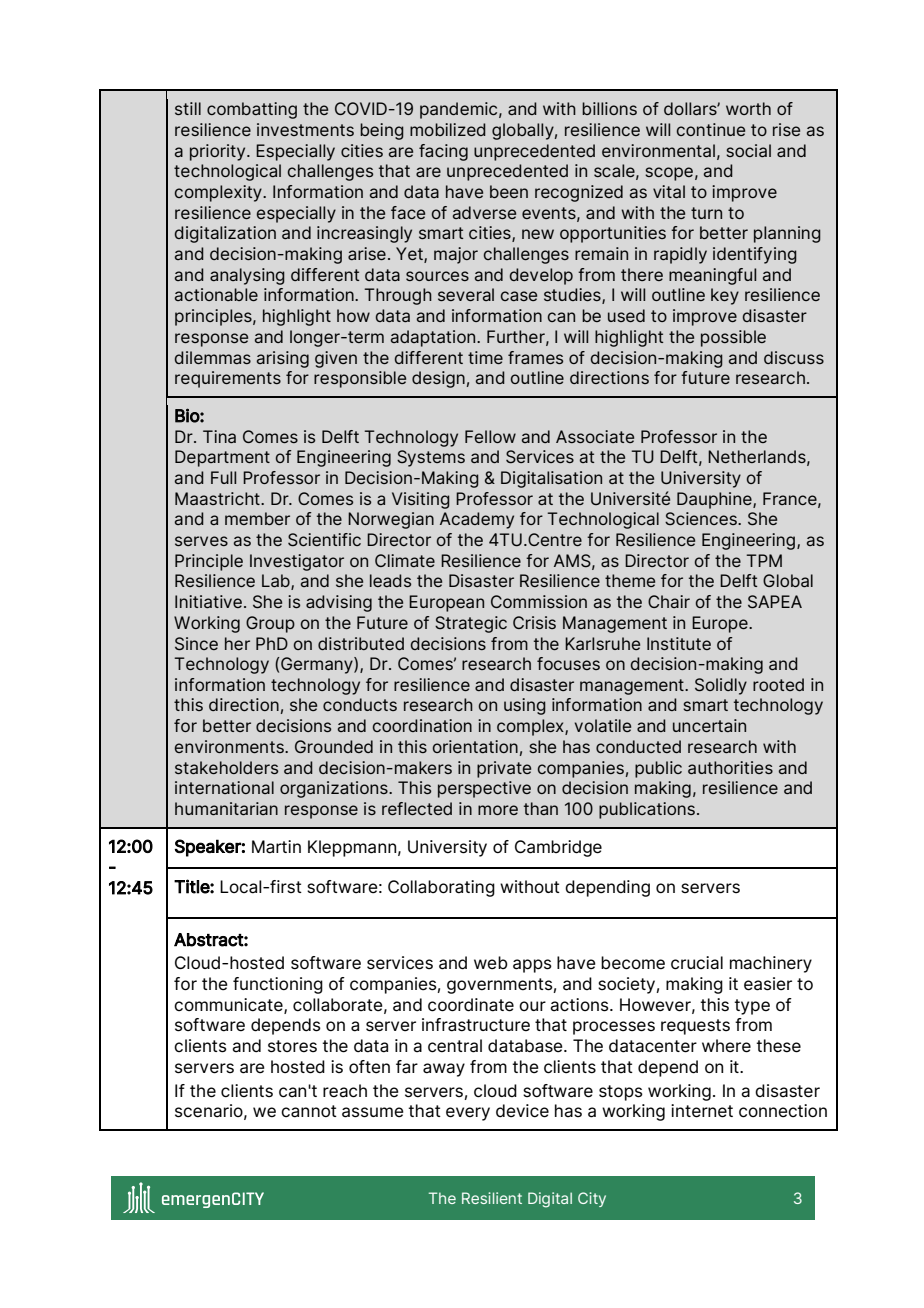  What do you see at coordinates (702, 519) in the page?
I see `Sciences` at bounding box center [702, 519].
